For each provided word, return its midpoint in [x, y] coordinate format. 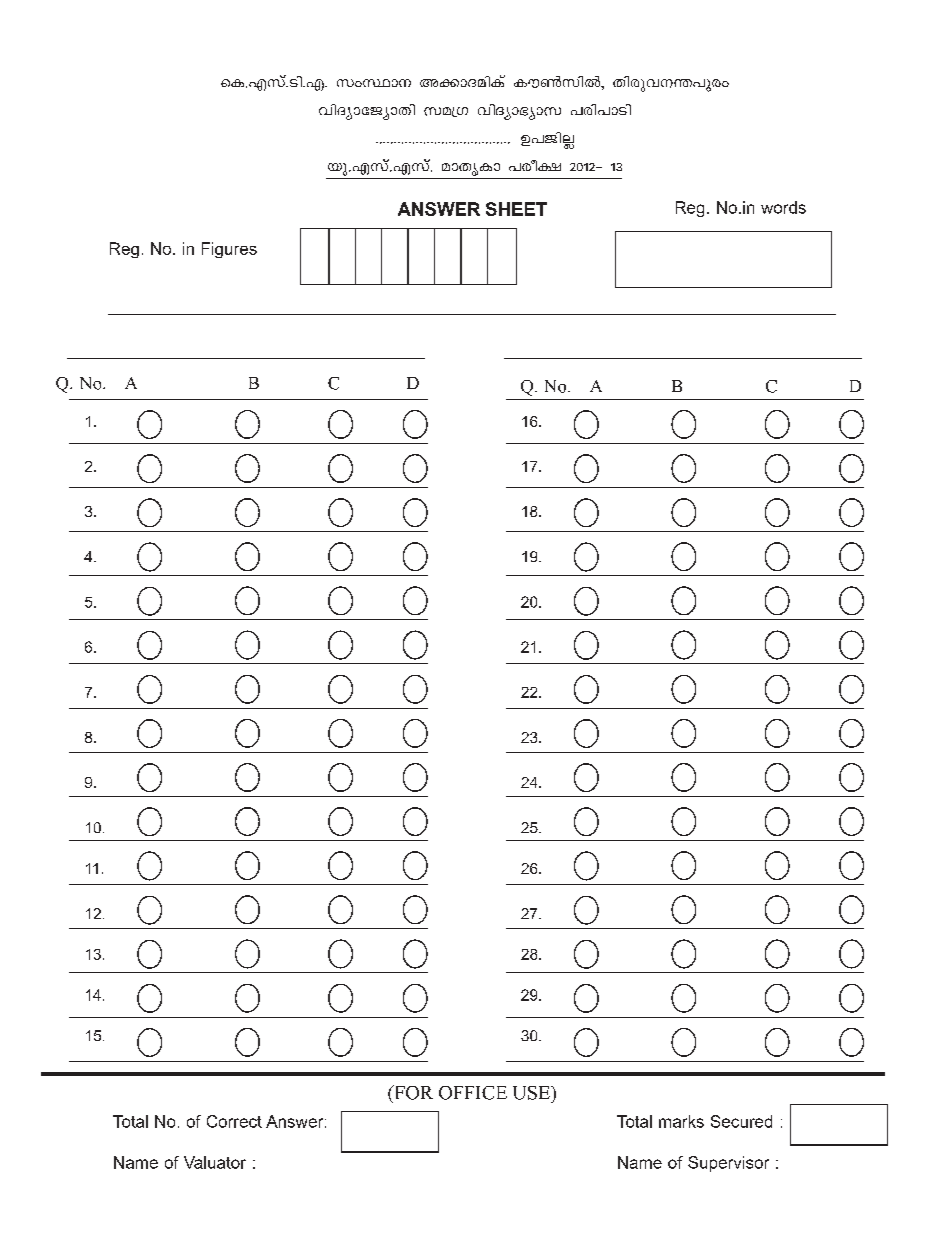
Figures [229, 250]
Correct [234, 1121]
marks [681, 1121]
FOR [412, 1092]
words [783, 207]
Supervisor [728, 1164]
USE [532, 1093]
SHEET [516, 209]
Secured [741, 1121]
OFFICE [473, 1093]
